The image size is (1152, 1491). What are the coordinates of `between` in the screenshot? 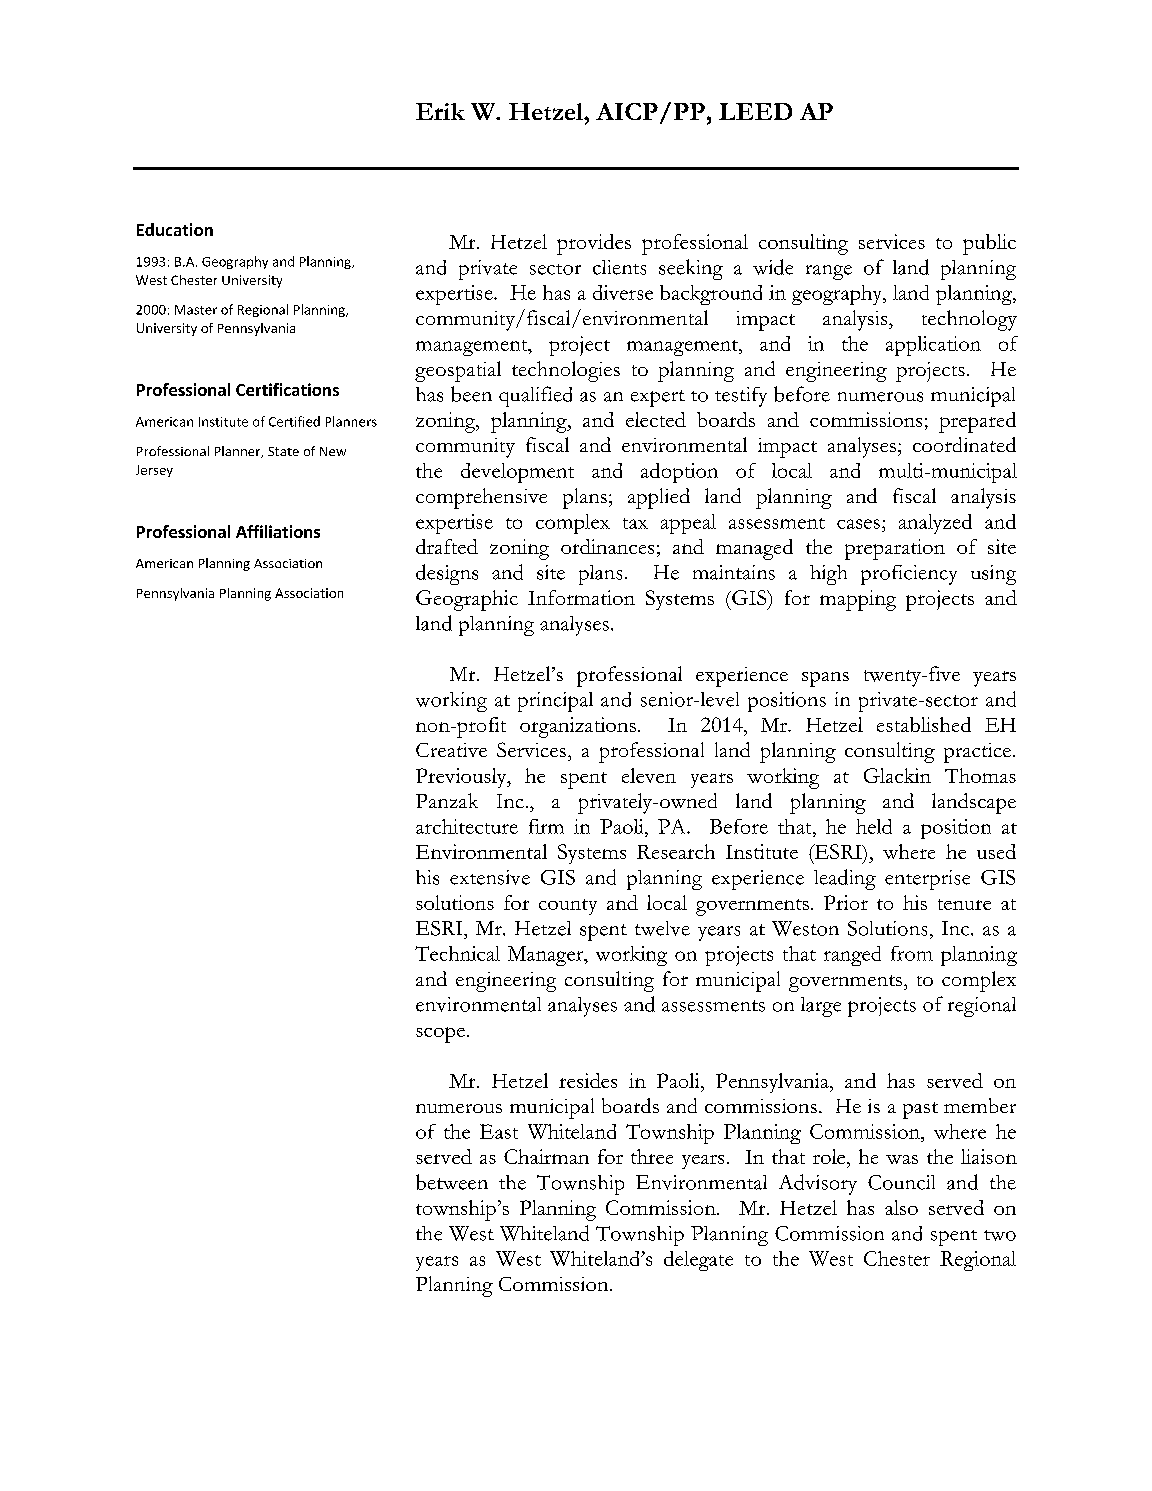 It's located at (452, 1182).
